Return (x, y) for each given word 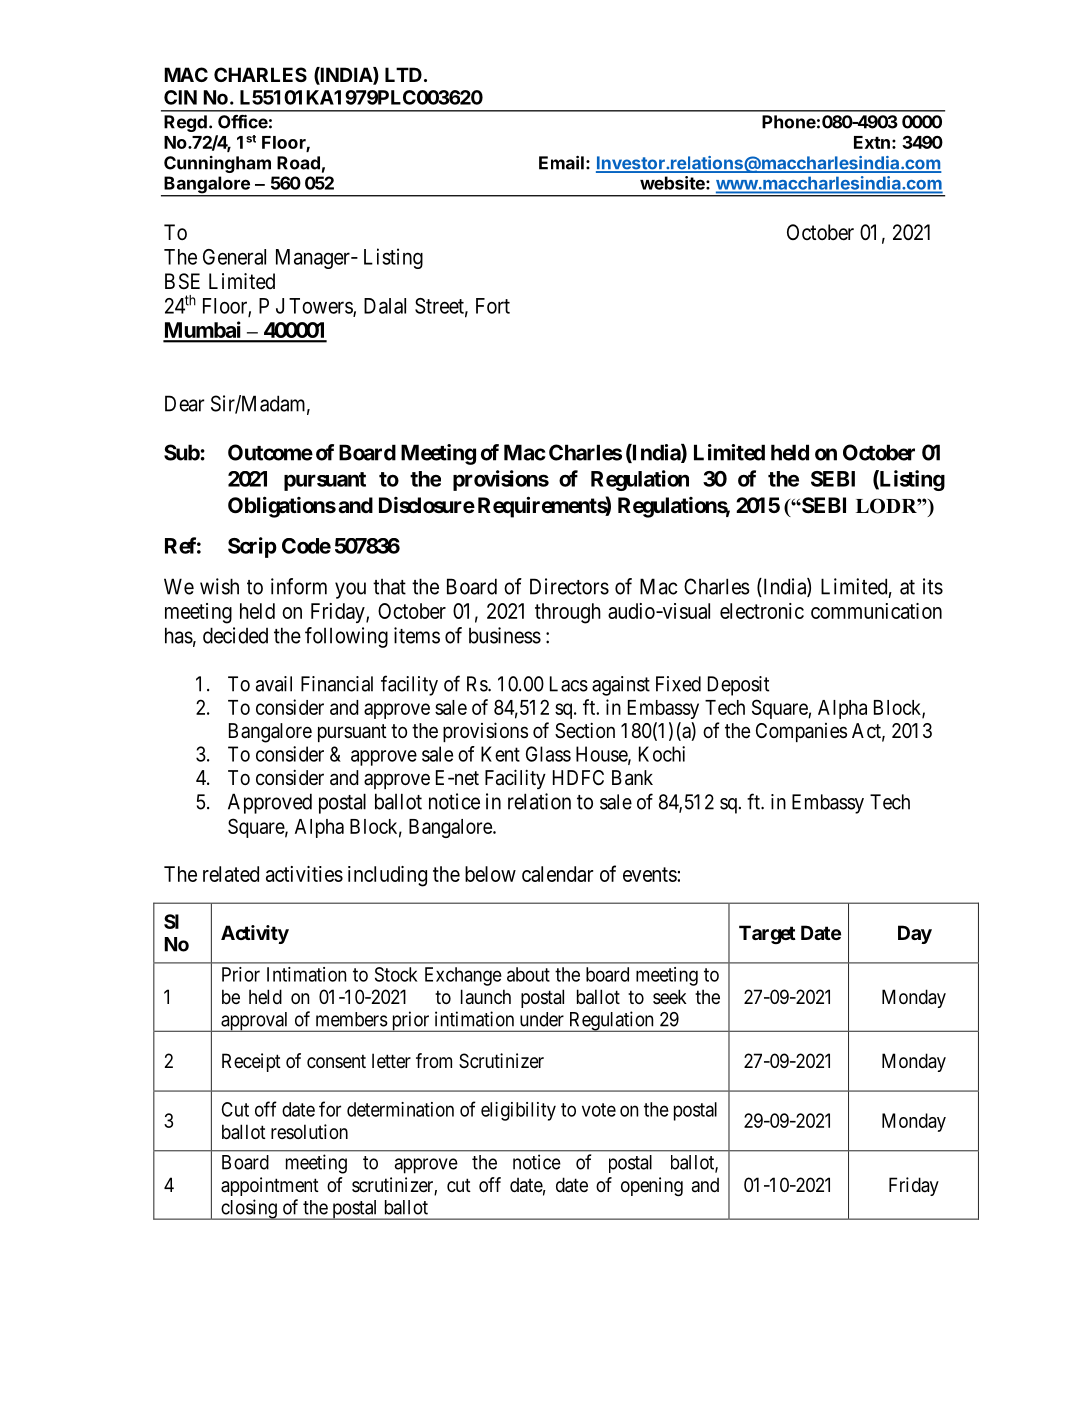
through (568, 613)
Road (298, 163)
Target (767, 934)
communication (876, 611)
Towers (321, 307)
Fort (493, 306)
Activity (255, 934)
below (490, 874)
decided (235, 635)
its (933, 586)
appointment (270, 1186)
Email (561, 162)
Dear (184, 403)
